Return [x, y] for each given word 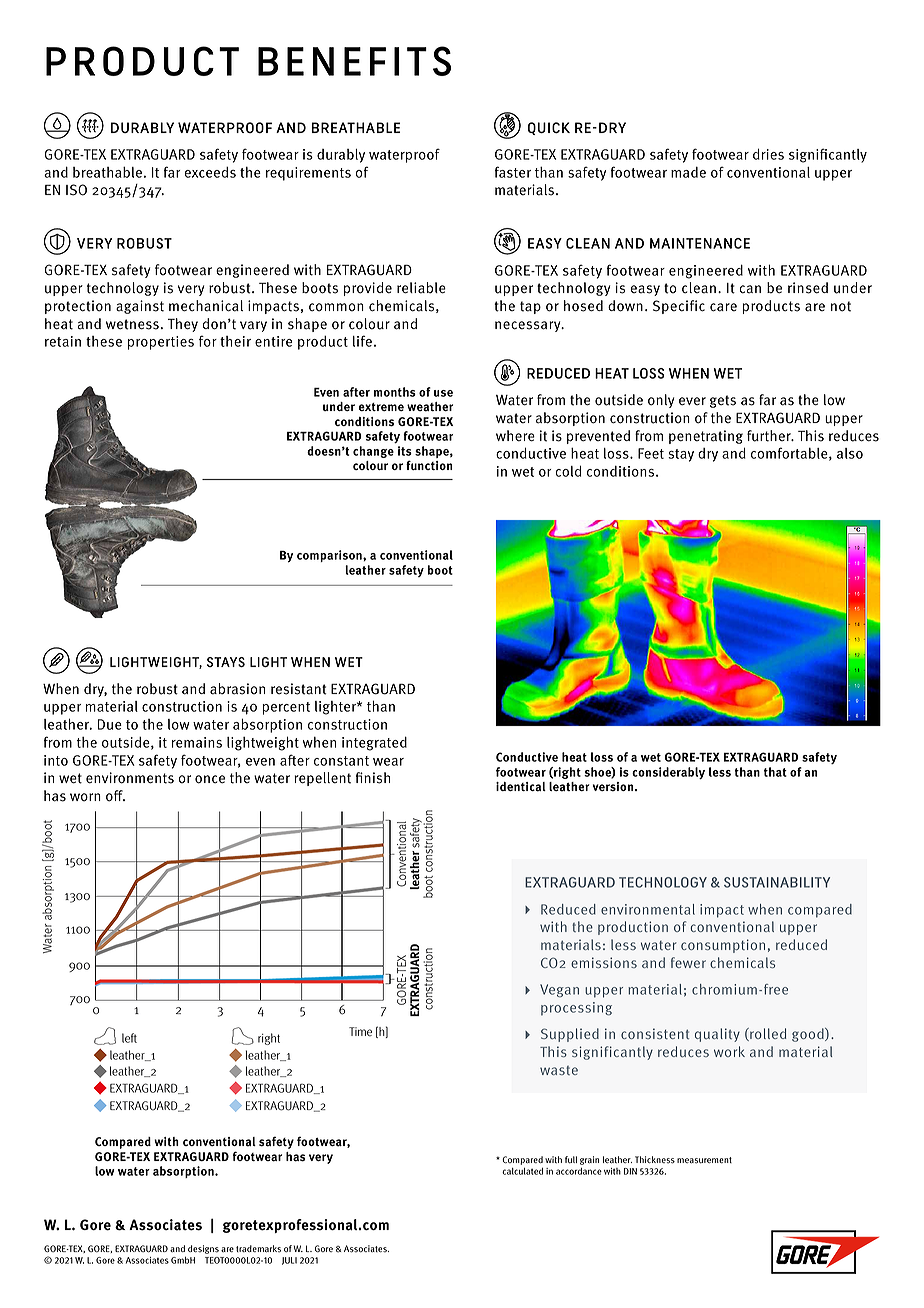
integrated [374, 743]
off [115, 796]
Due [110, 724]
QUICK [549, 128]
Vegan [559, 990]
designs [203, 1249]
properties [161, 343]
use [443, 393]
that [775, 772]
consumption [723, 946]
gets [723, 401]
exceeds [210, 172]
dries [768, 154]
